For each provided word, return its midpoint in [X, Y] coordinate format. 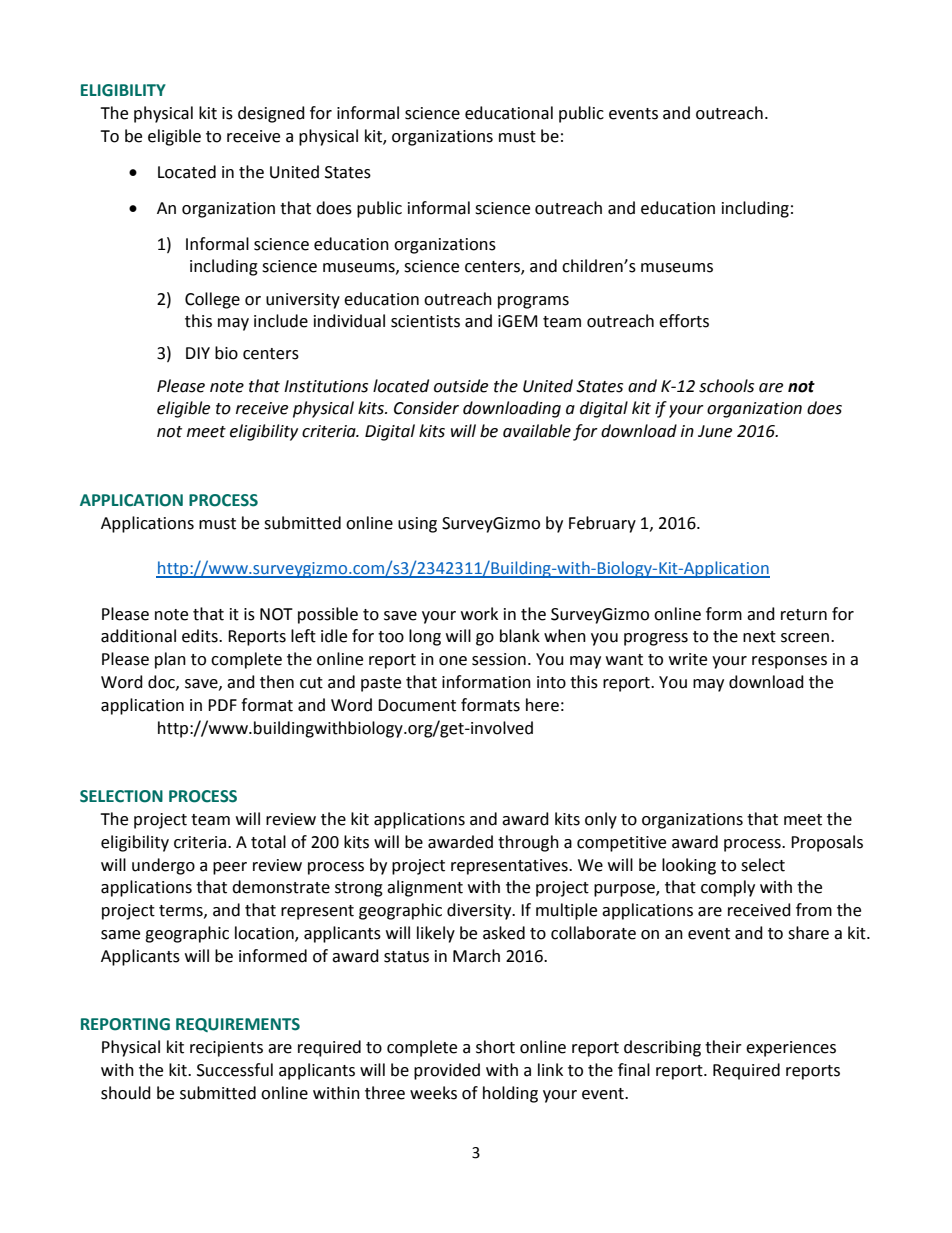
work [479, 614]
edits [201, 636]
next [759, 637]
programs [533, 302]
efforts [684, 321]
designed [271, 114]
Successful [235, 1070]
